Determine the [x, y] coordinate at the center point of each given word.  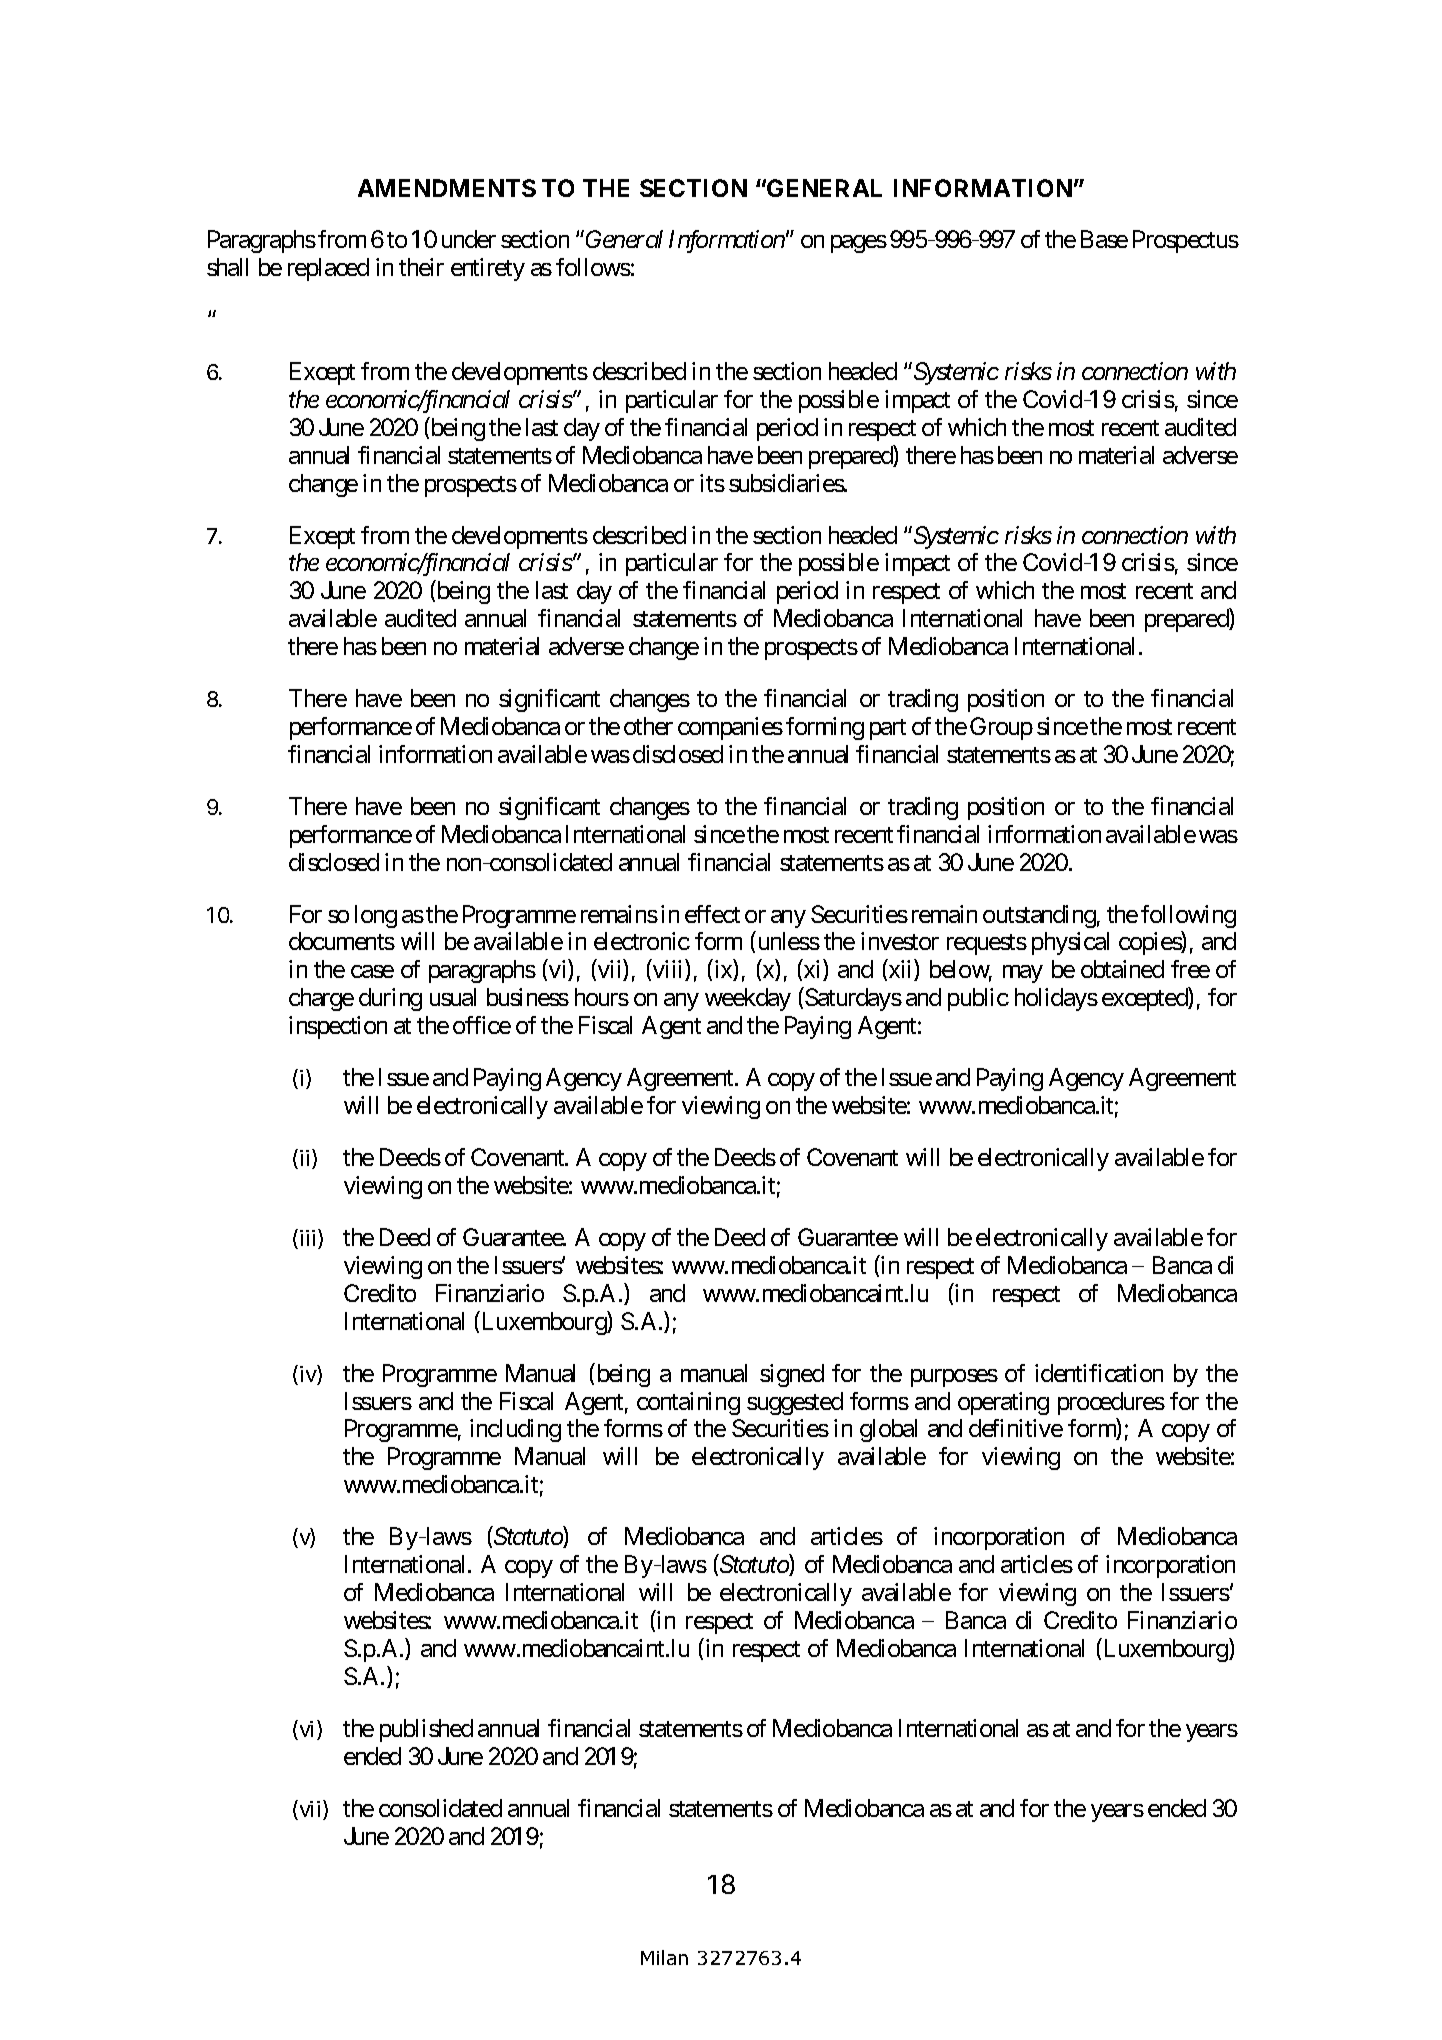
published [426, 1730]
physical [1070, 943]
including [515, 1430]
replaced [328, 269]
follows [593, 267]
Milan [664, 1957]
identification [1099, 1373]
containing [688, 1403]
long [376, 916]
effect [712, 914]
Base [1104, 239]
